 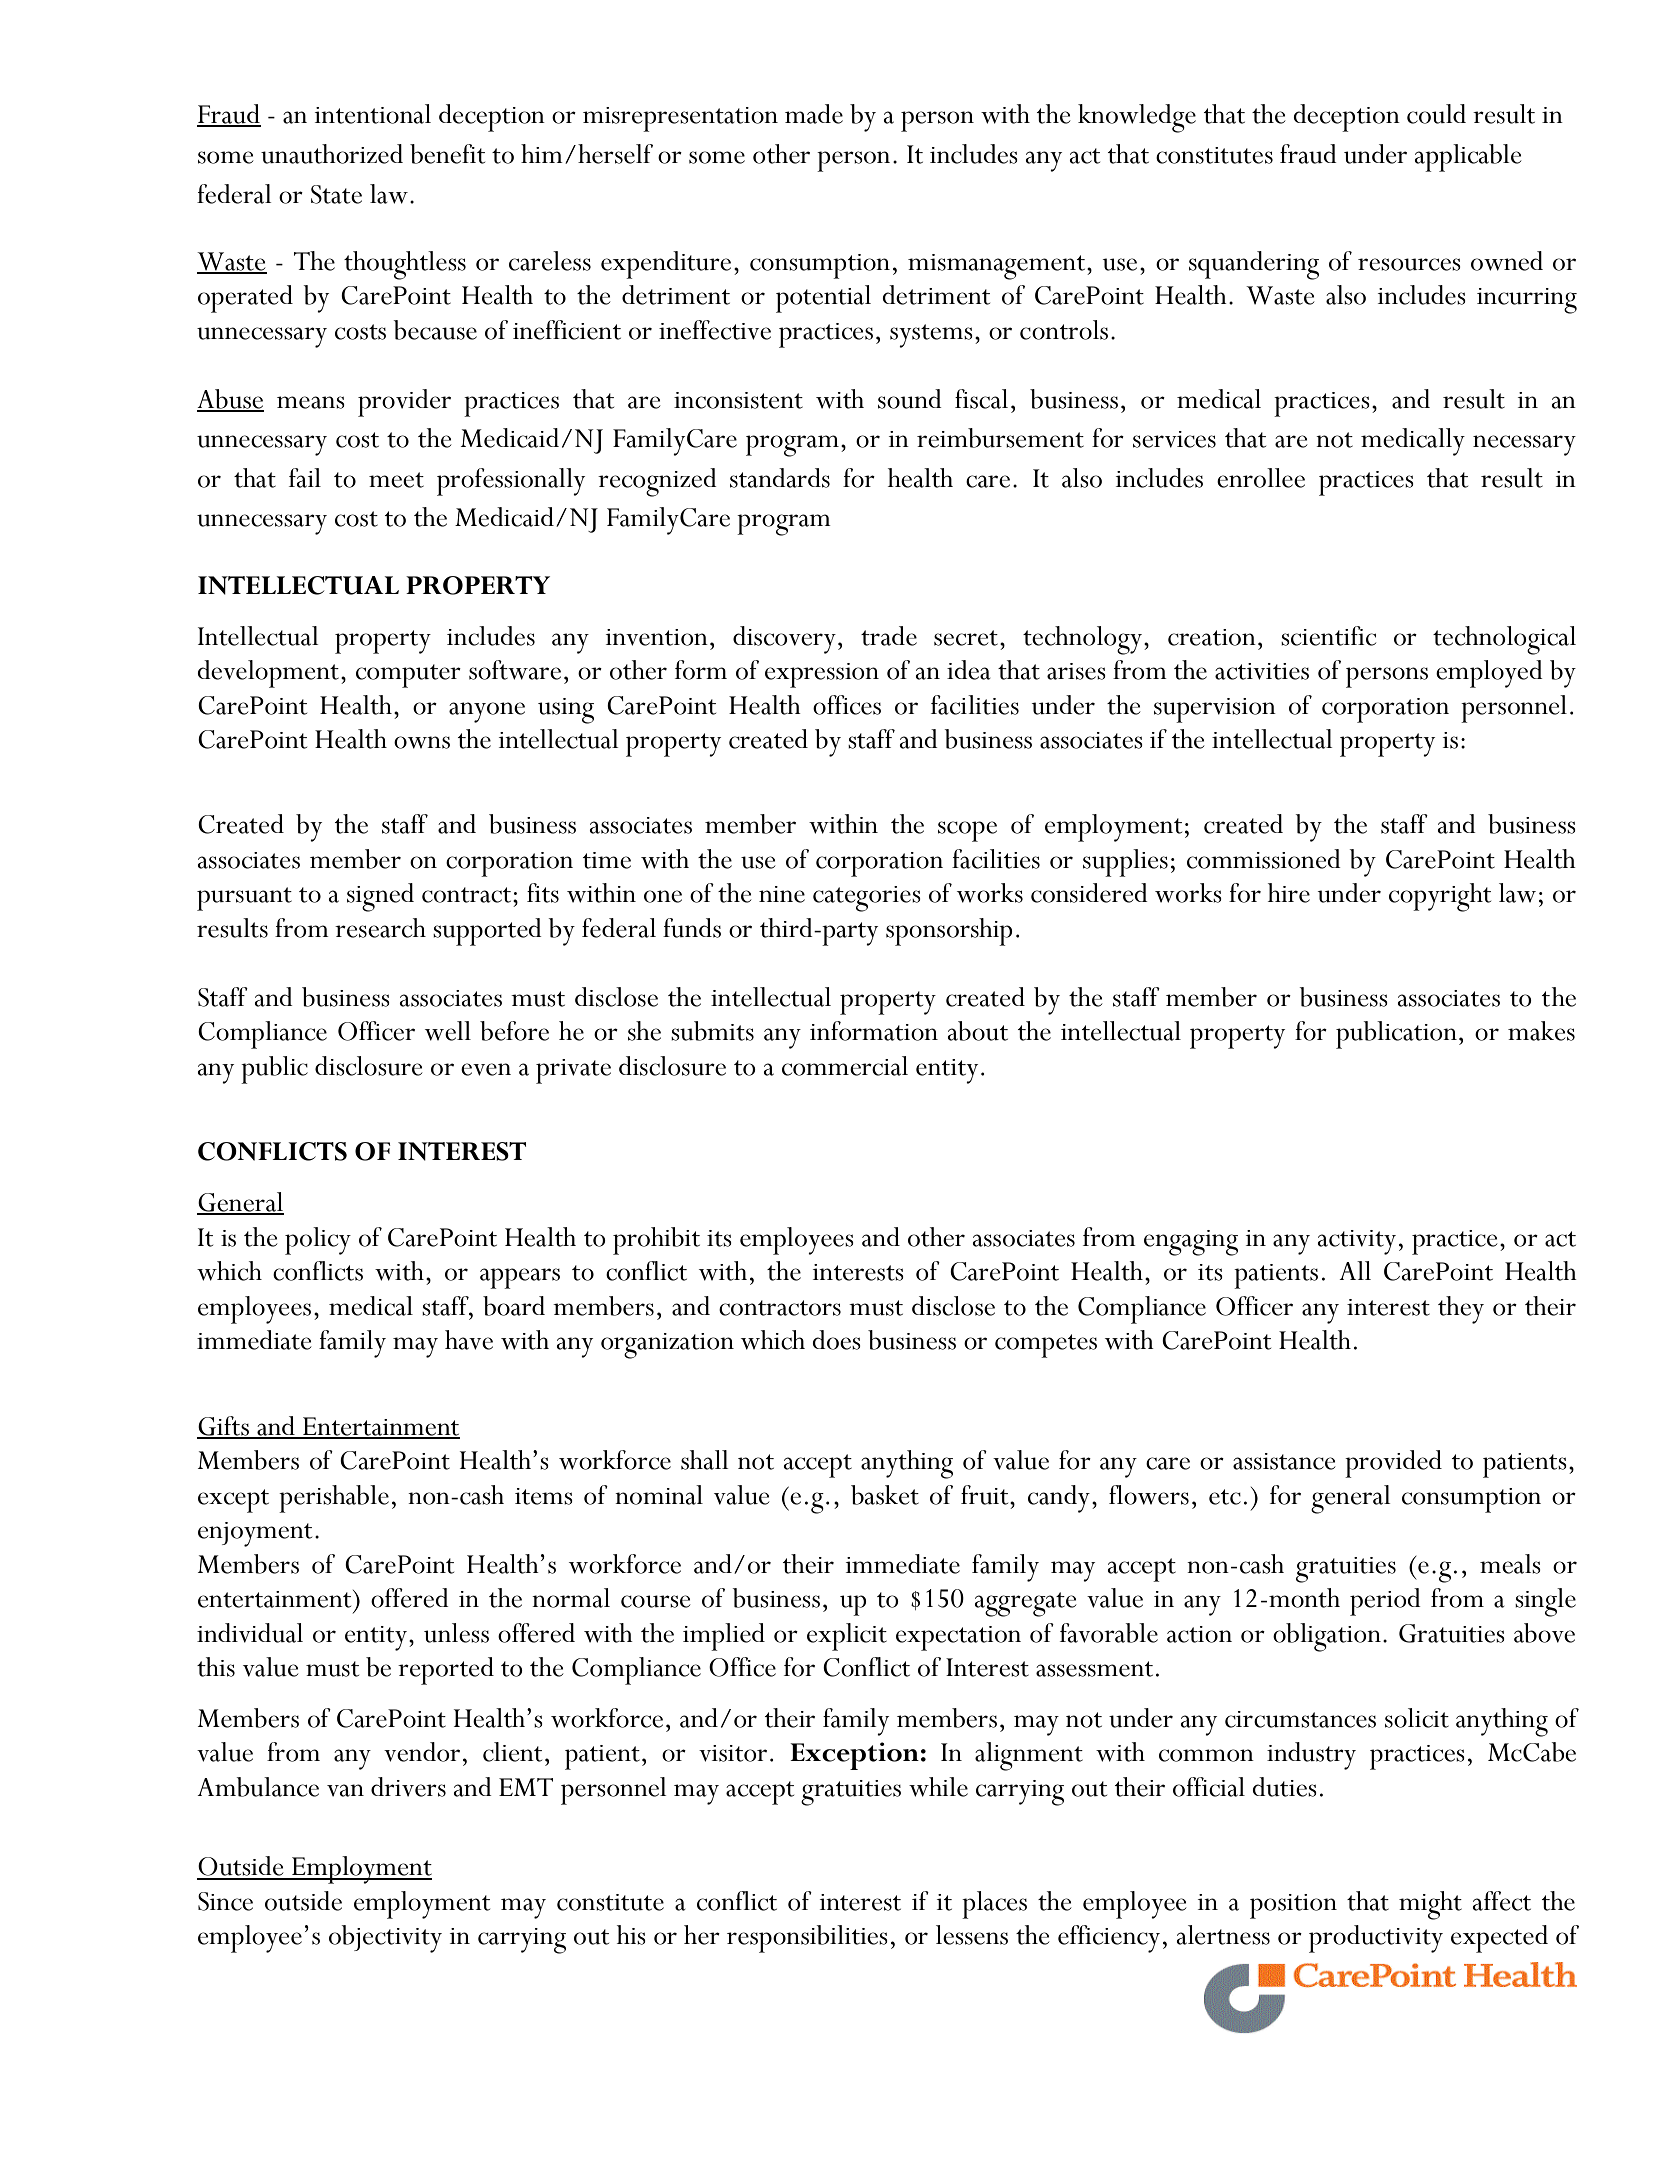 I want to click on perishable, so click(x=334, y=1499).
